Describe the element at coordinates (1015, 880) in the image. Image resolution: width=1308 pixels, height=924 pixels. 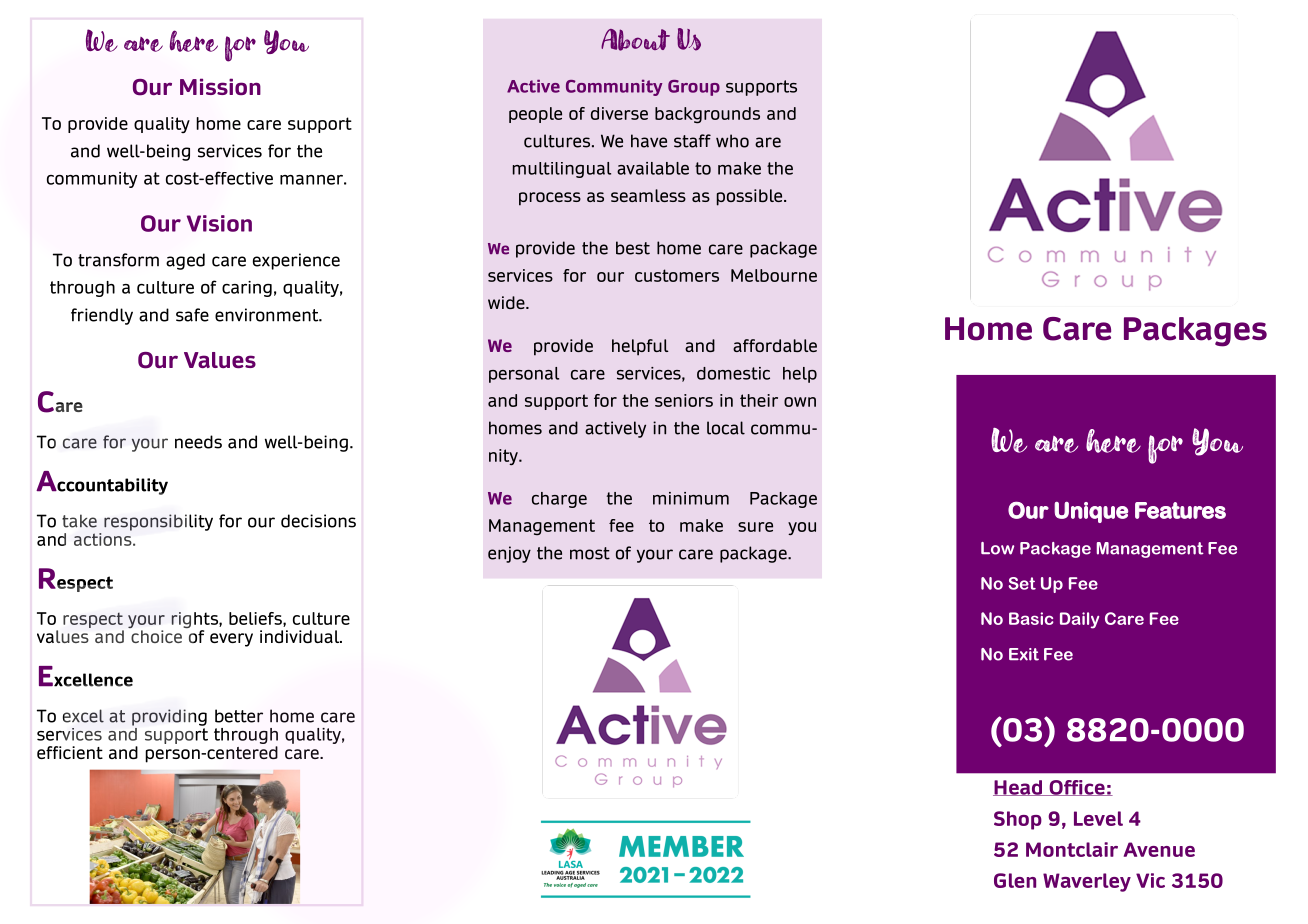
I see `Glen` at that location.
